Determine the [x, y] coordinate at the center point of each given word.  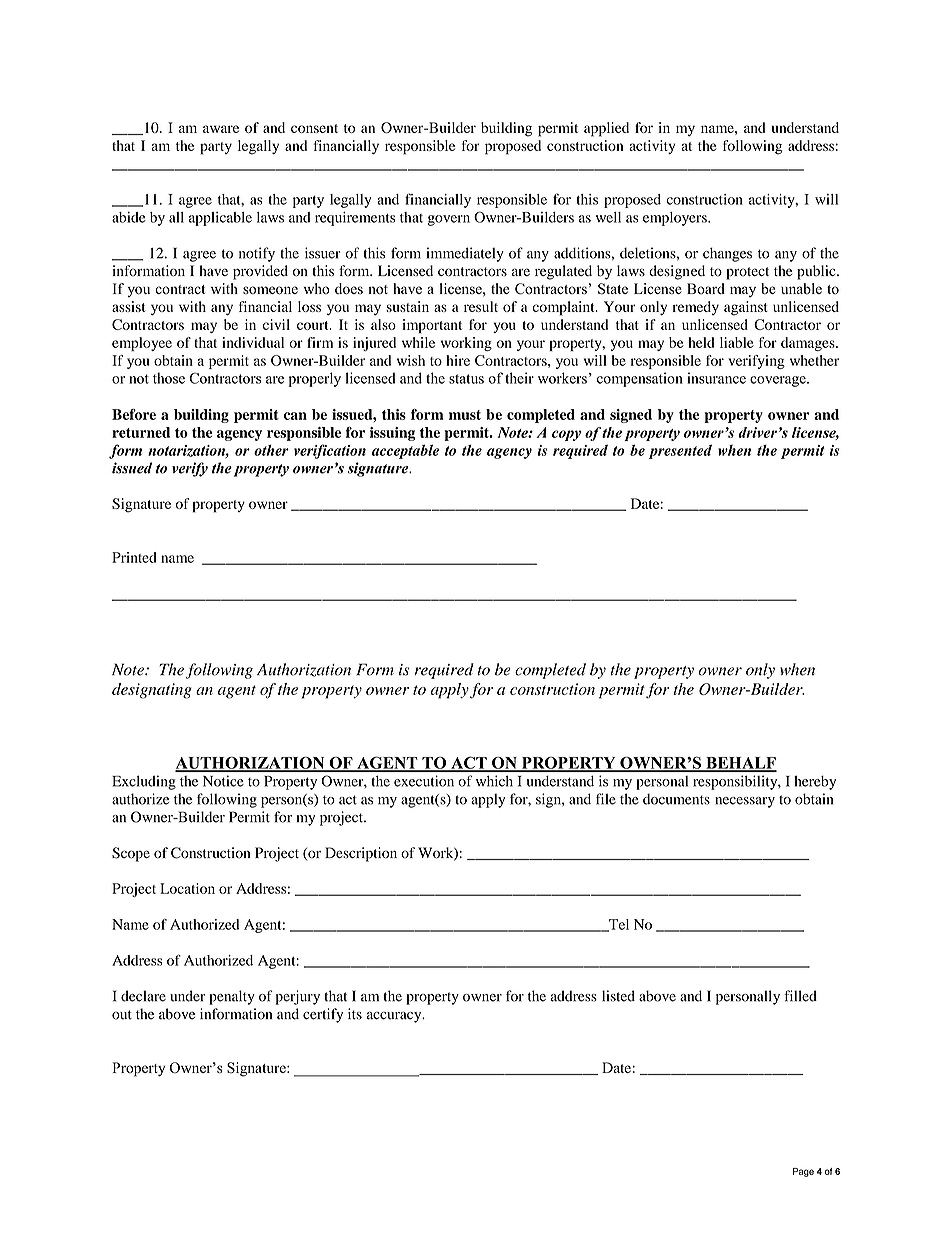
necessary [745, 802]
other [271, 450]
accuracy [395, 1017]
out [122, 1015]
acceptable [405, 451]
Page [803, 1172]
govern [449, 220]
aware [221, 129]
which [494, 781]
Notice [223, 781]
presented [680, 451]
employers [676, 219]
